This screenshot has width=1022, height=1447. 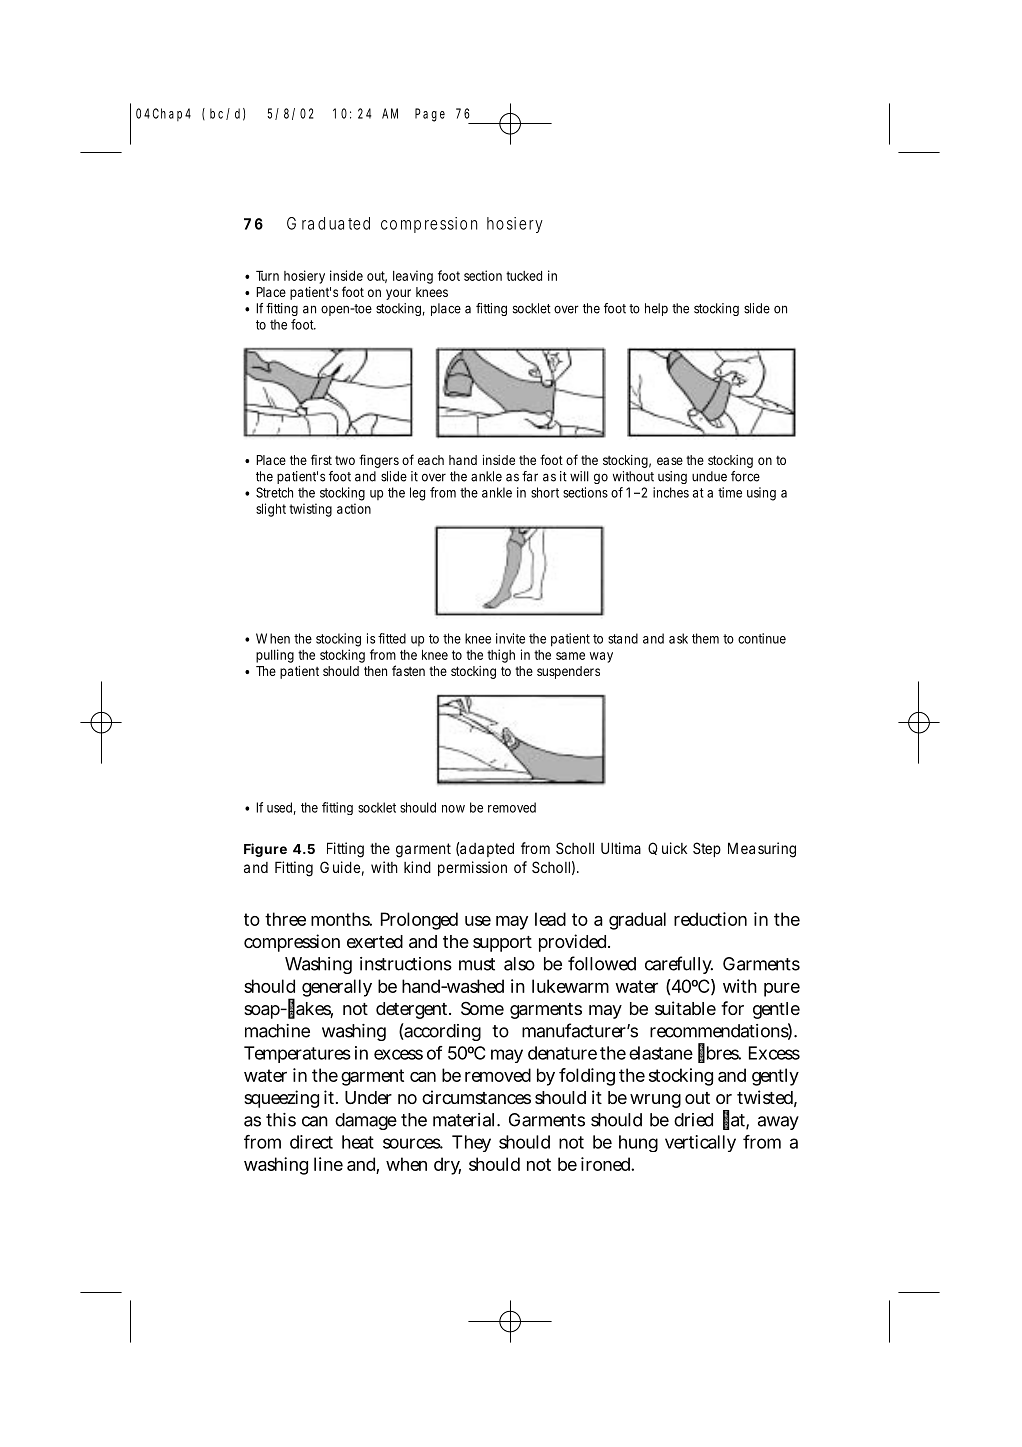 What do you see at coordinates (265, 850) in the screenshot?
I see `Figure` at bounding box center [265, 850].
